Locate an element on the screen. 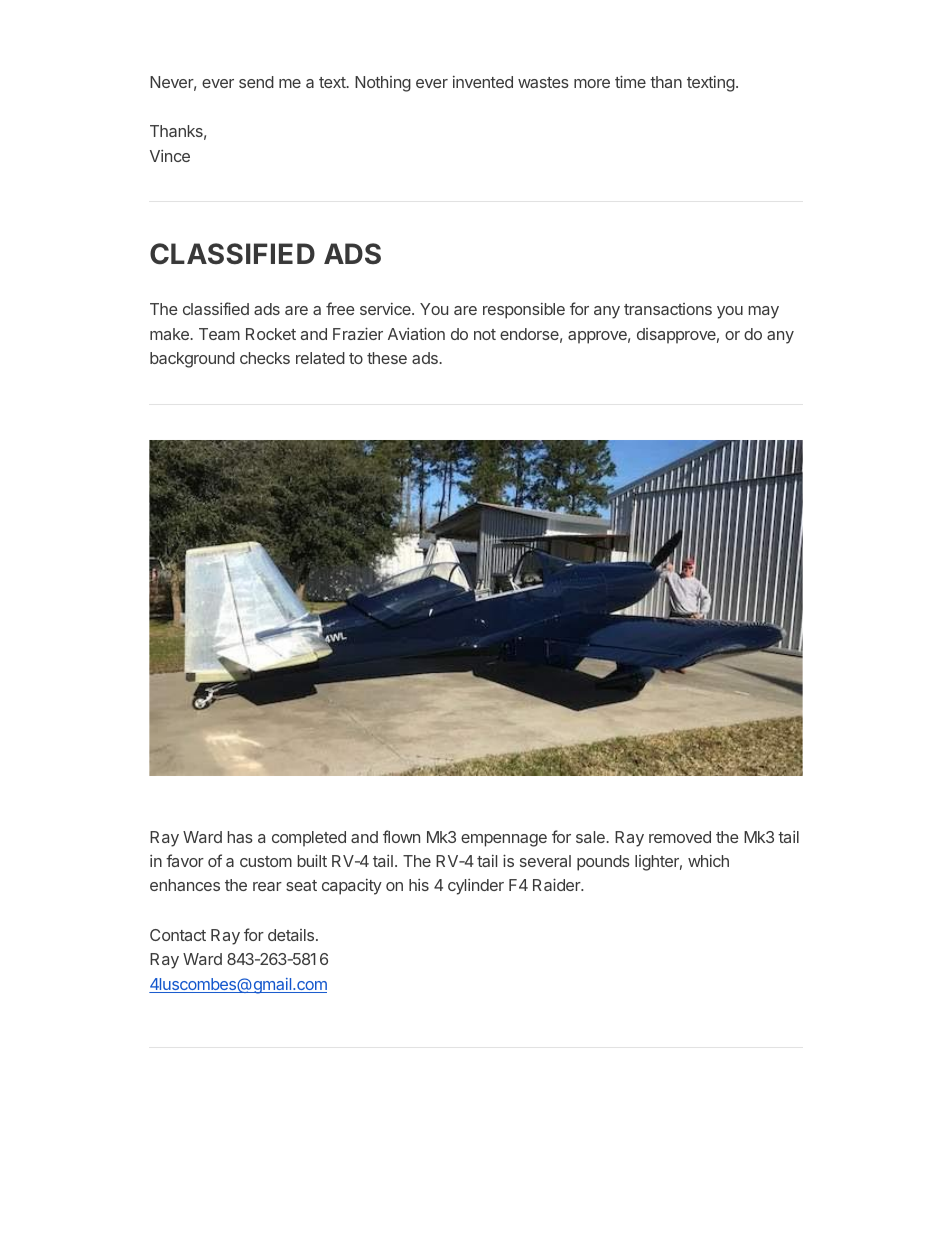 This screenshot has height=1233, width=952. transactions is located at coordinates (668, 309).
